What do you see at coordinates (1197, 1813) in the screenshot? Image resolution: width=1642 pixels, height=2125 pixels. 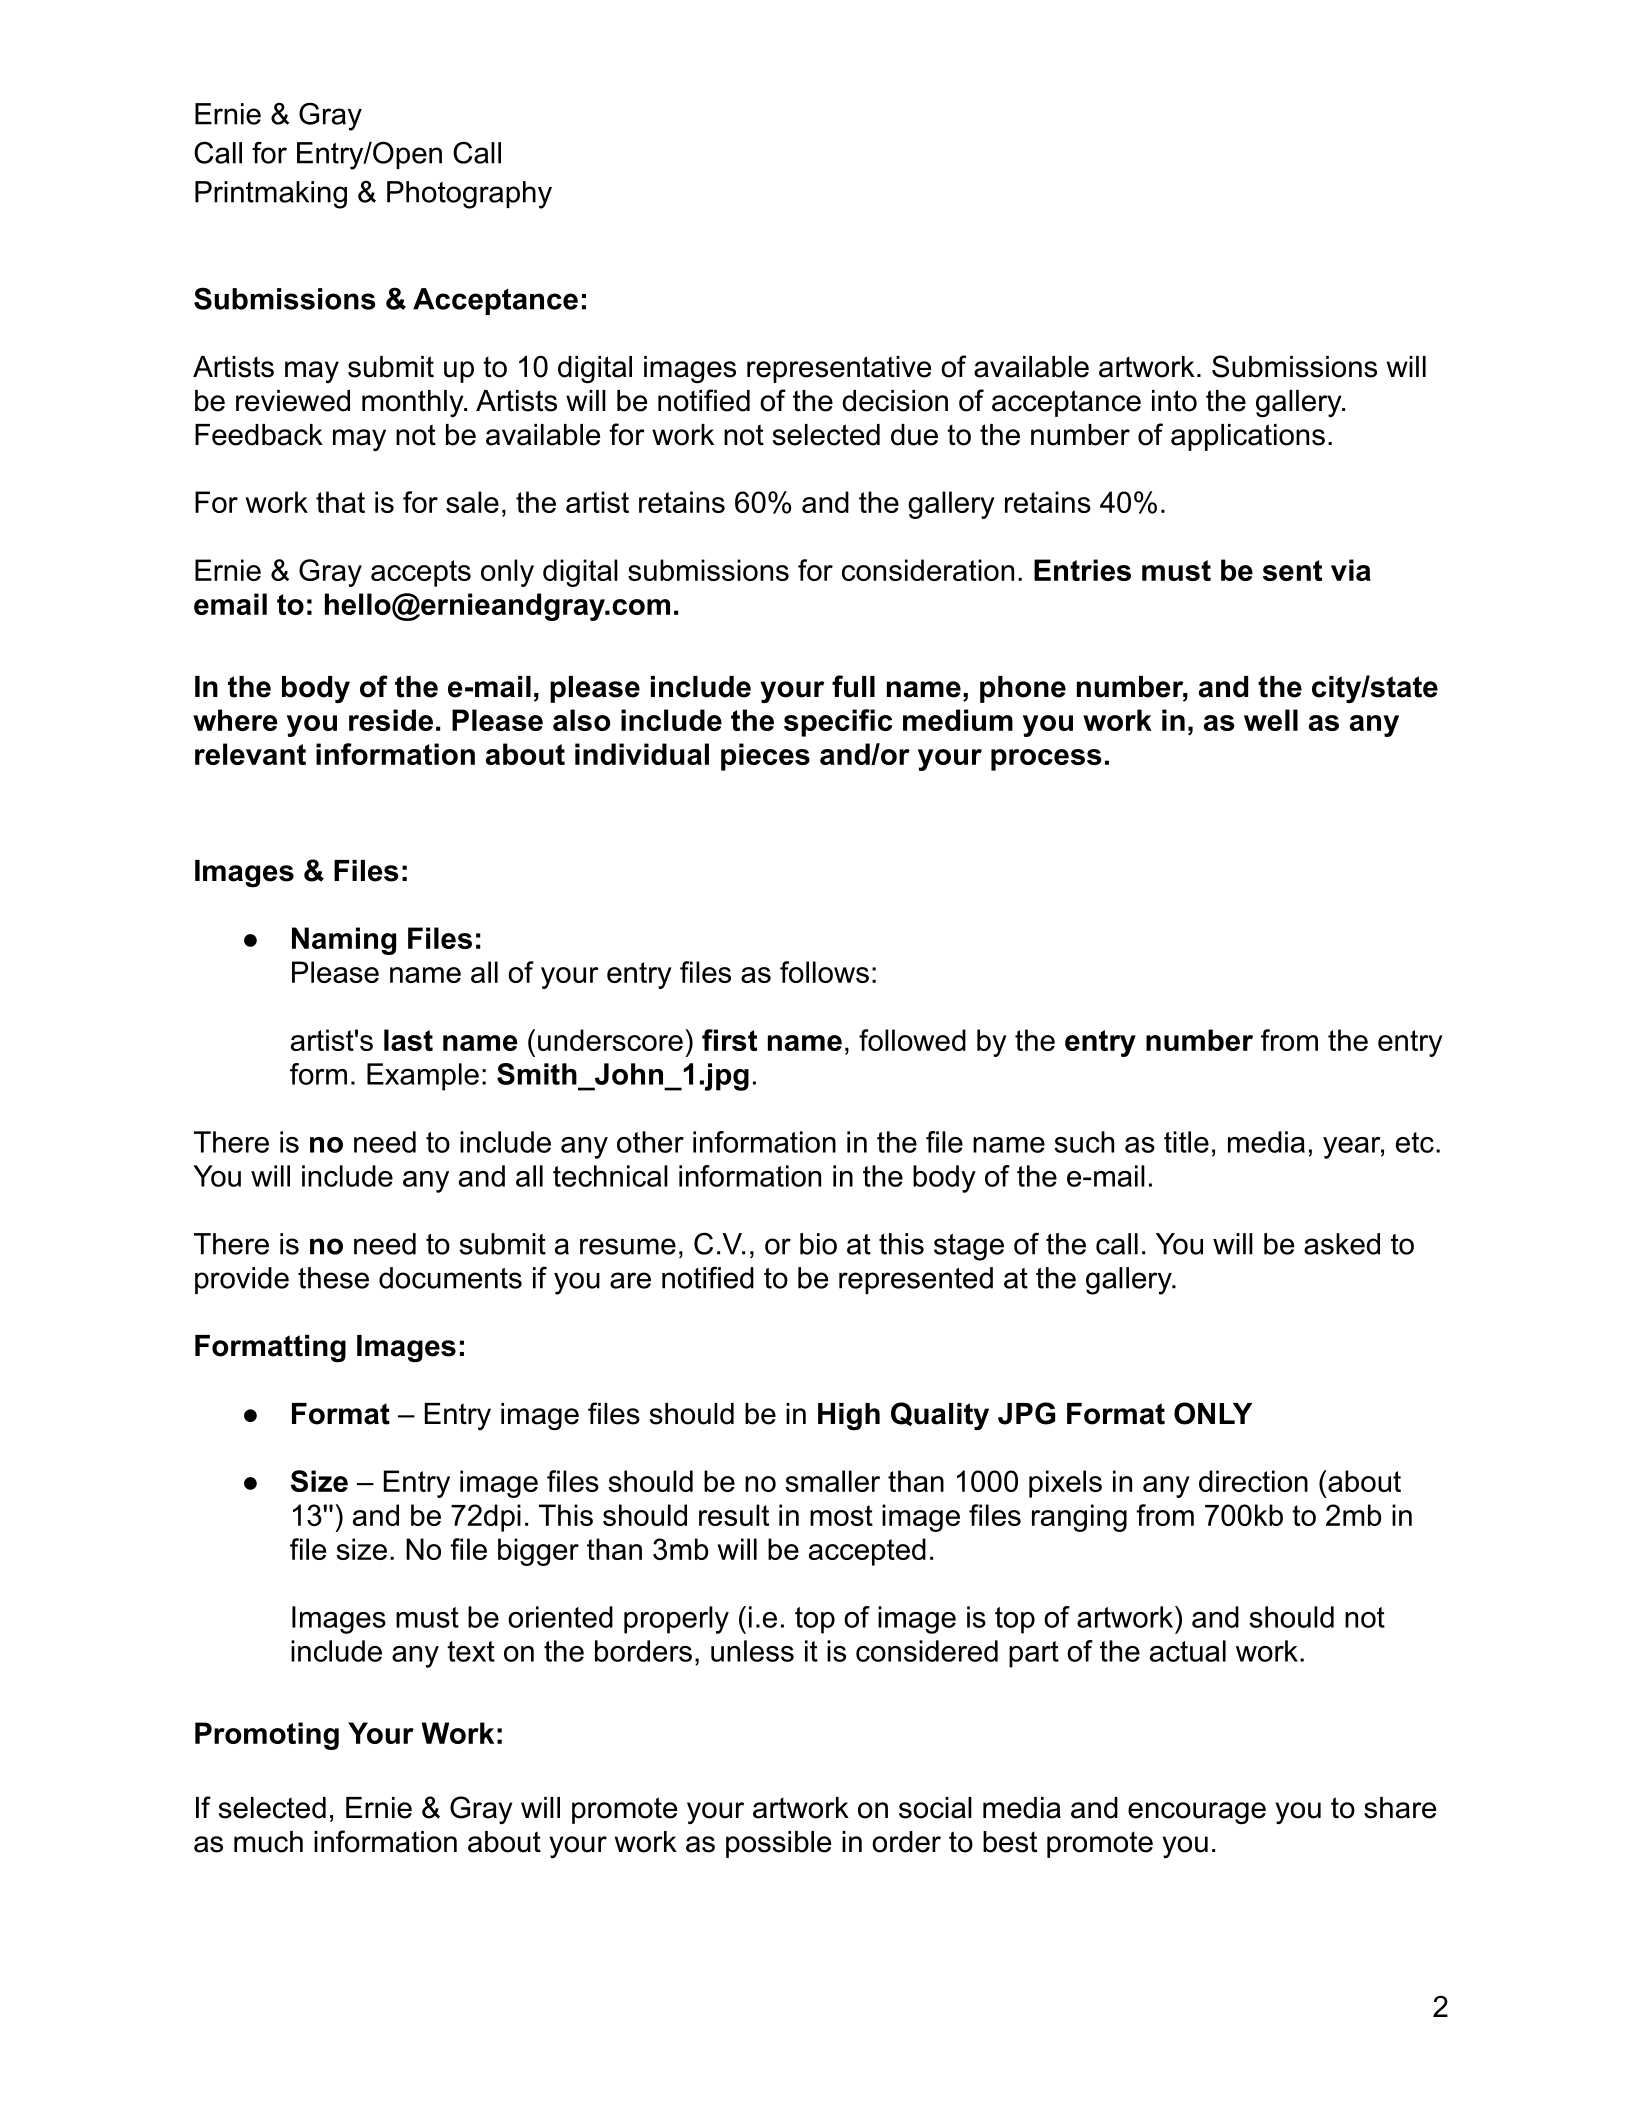 I see `encourage` at bounding box center [1197, 1813].
